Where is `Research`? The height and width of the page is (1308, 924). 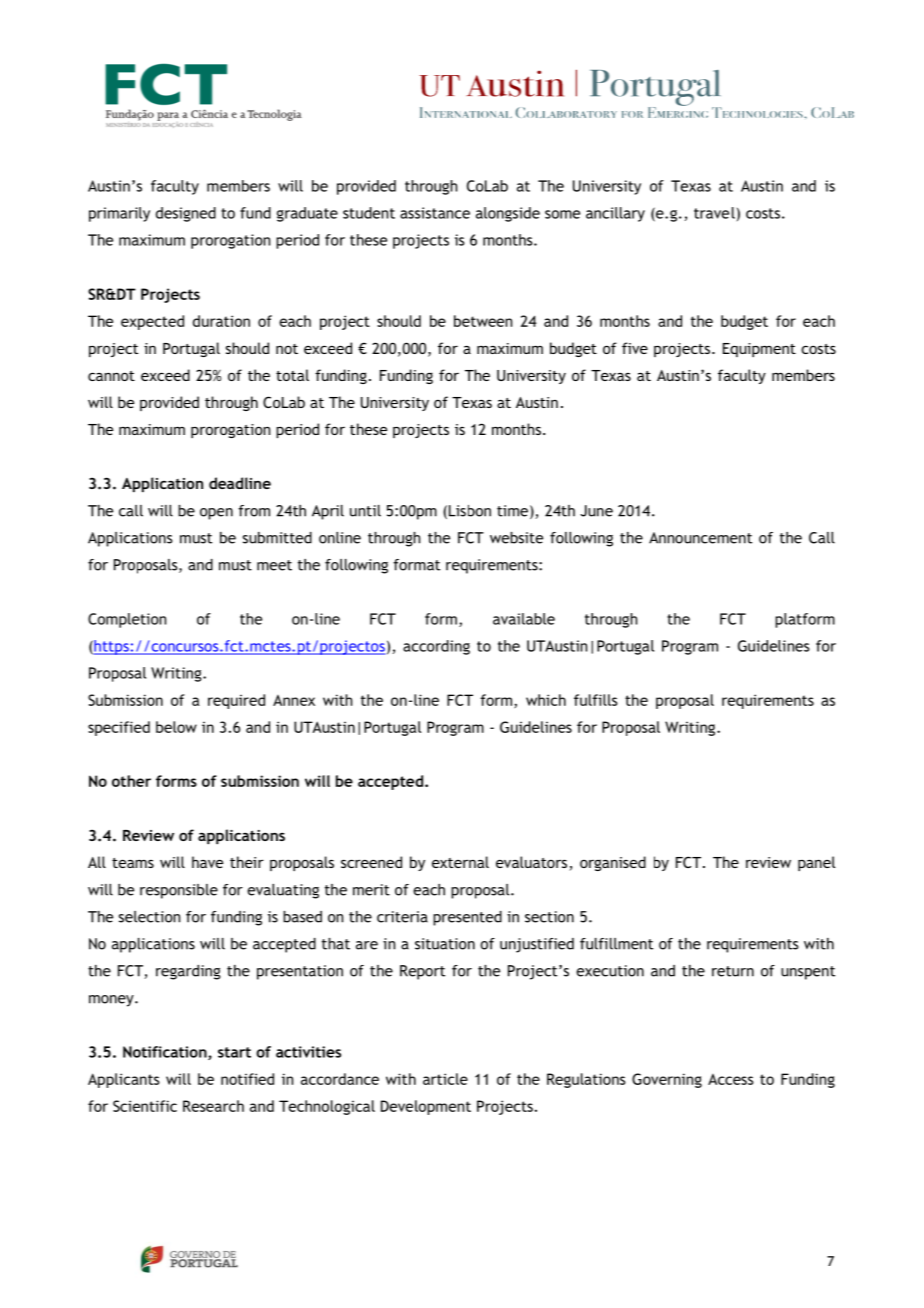
Research is located at coordinates (213, 1106).
